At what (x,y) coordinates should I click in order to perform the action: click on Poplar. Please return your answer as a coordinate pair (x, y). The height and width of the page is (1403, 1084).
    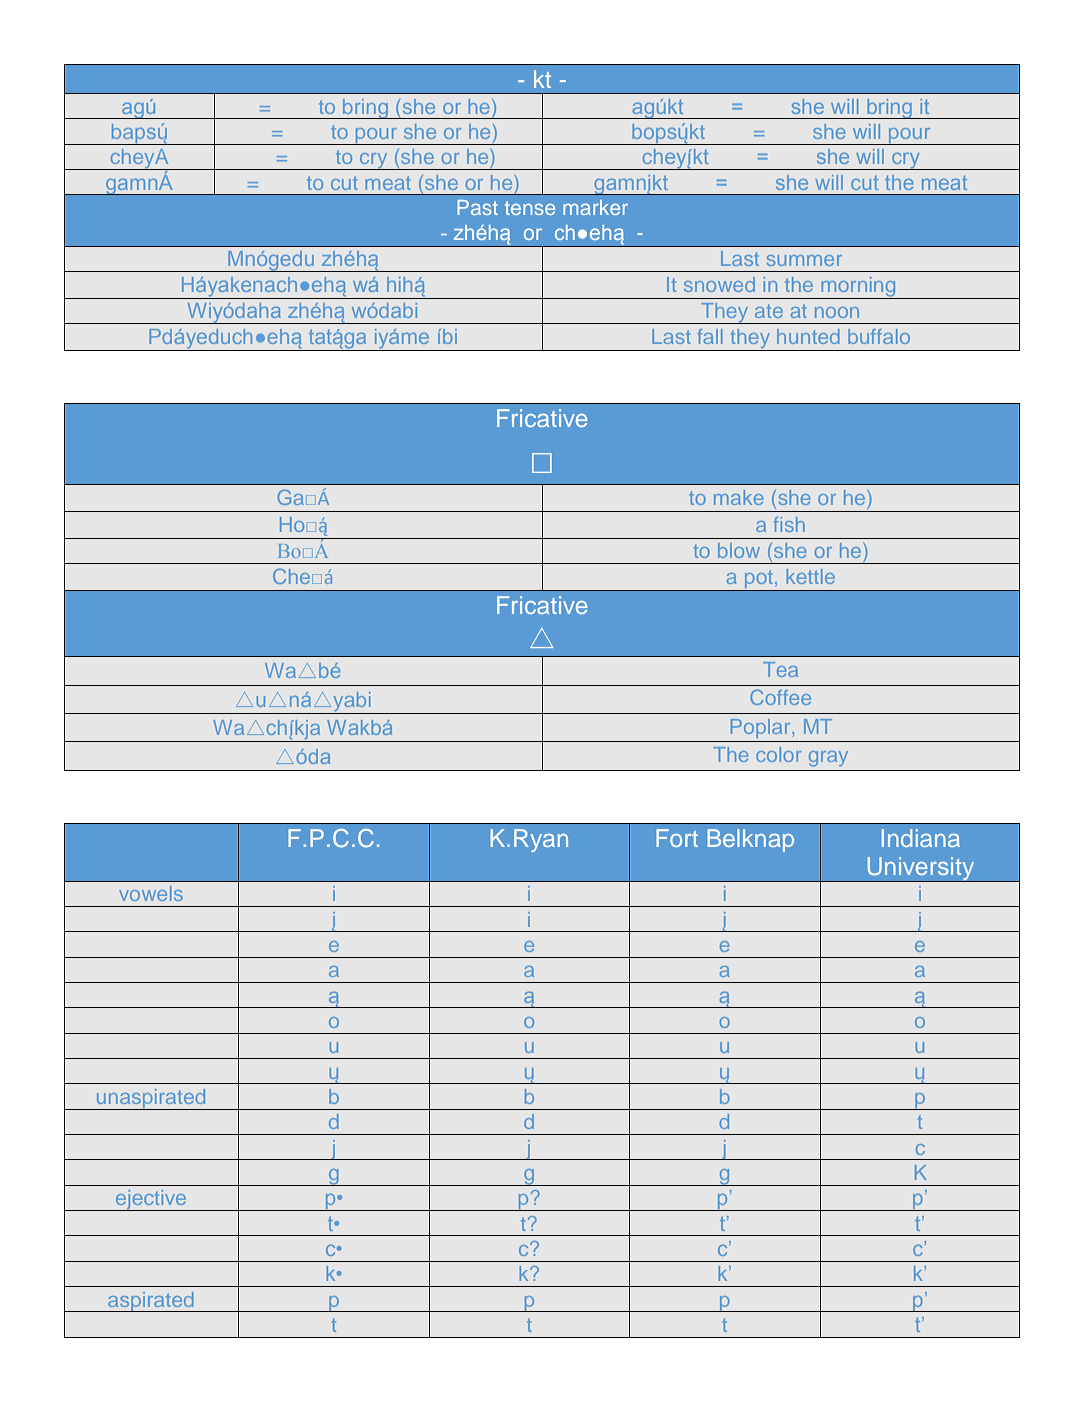
    Looking at the image, I should click on (762, 728).
